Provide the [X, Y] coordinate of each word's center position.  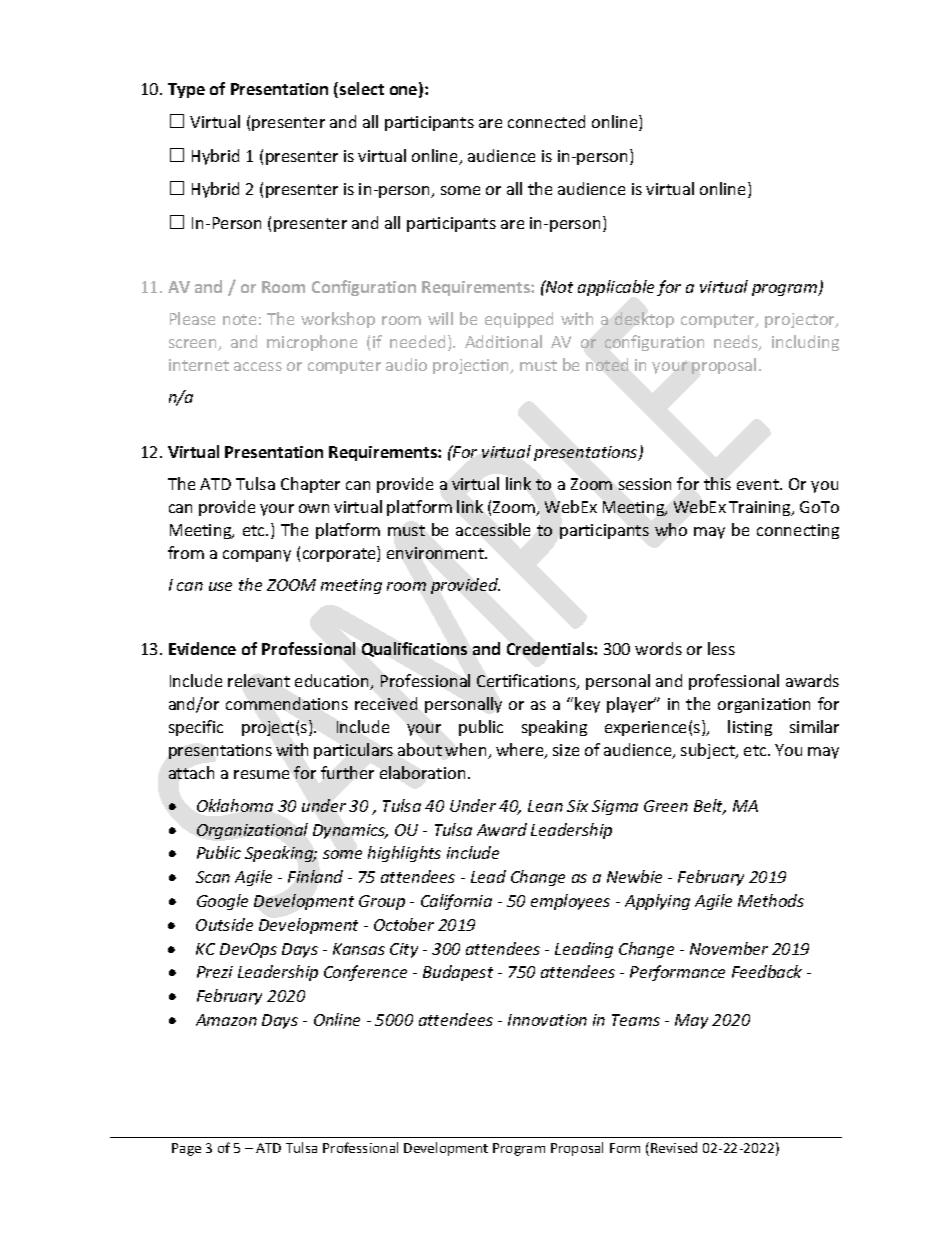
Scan [213, 877]
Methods [771, 900]
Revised [674, 1147]
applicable [616, 288]
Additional [503, 341]
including [805, 343]
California [456, 902]
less [721, 648]
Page [186, 1149]
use [220, 586]
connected [546, 121]
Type [186, 90]
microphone [312, 343]
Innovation [547, 1020]
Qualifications [414, 649]
